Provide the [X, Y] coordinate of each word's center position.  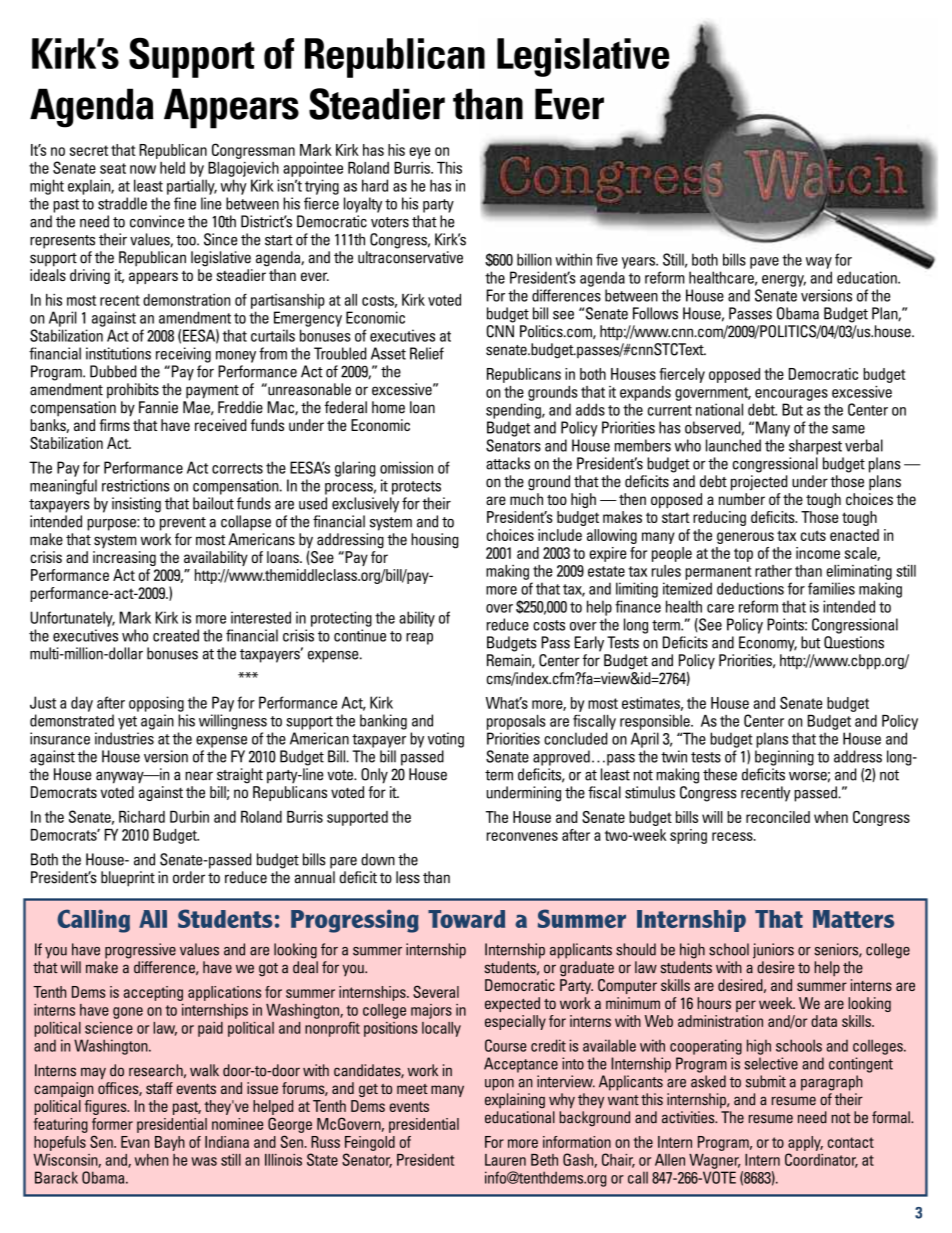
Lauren [505, 1160]
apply [805, 1143]
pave [764, 263]
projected [759, 483]
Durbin [189, 817]
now [143, 169]
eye [419, 153]
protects [416, 488]
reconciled [778, 817]
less [408, 877]
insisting [136, 505]
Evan [135, 1142]
